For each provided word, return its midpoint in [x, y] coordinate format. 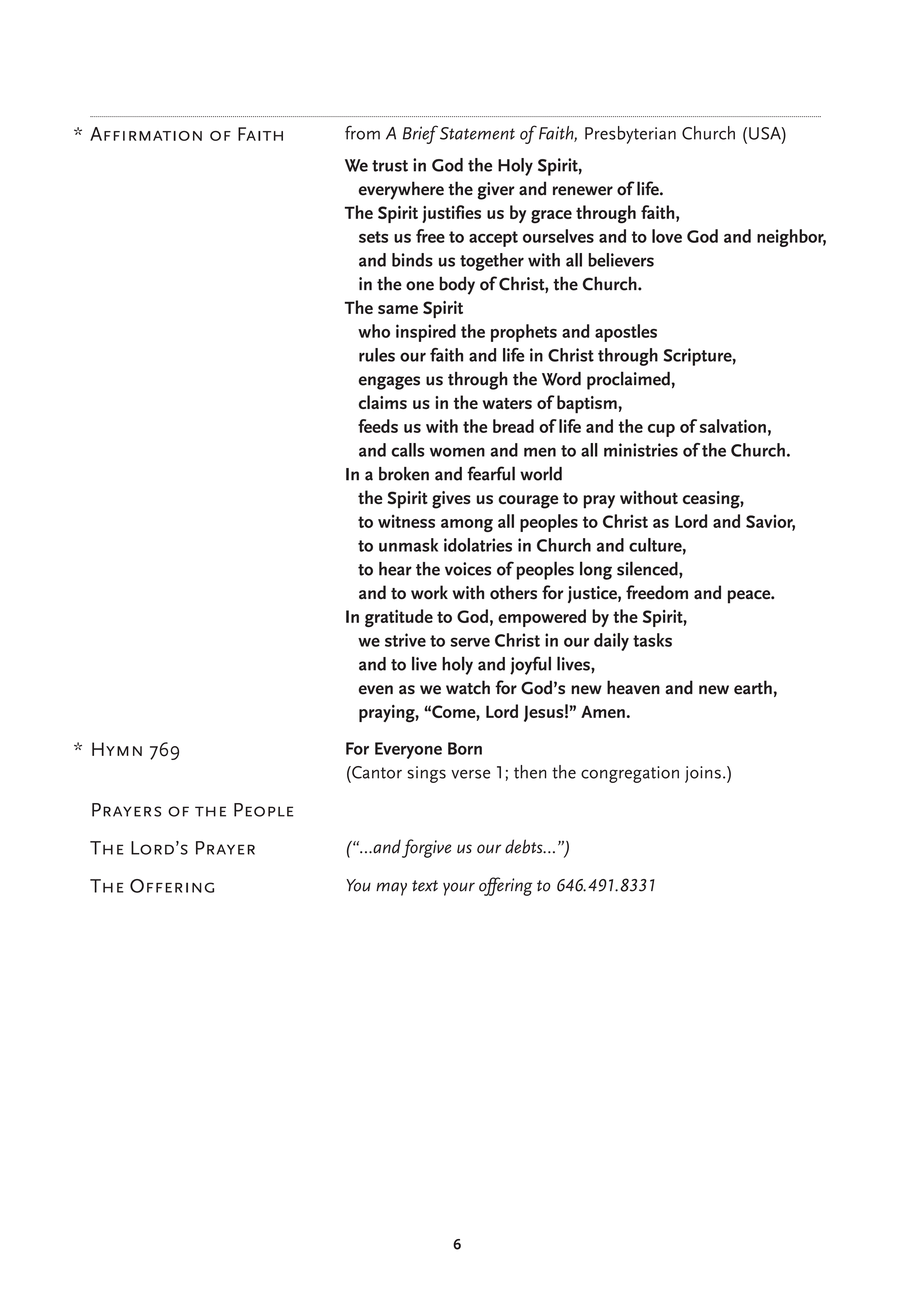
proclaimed [628, 380]
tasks [652, 640]
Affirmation [146, 134]
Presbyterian [630, 135]
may [391, 889]
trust [390, 166]
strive [405, 640]
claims [383, 402]
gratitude [399, 618]
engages [389, 383]
